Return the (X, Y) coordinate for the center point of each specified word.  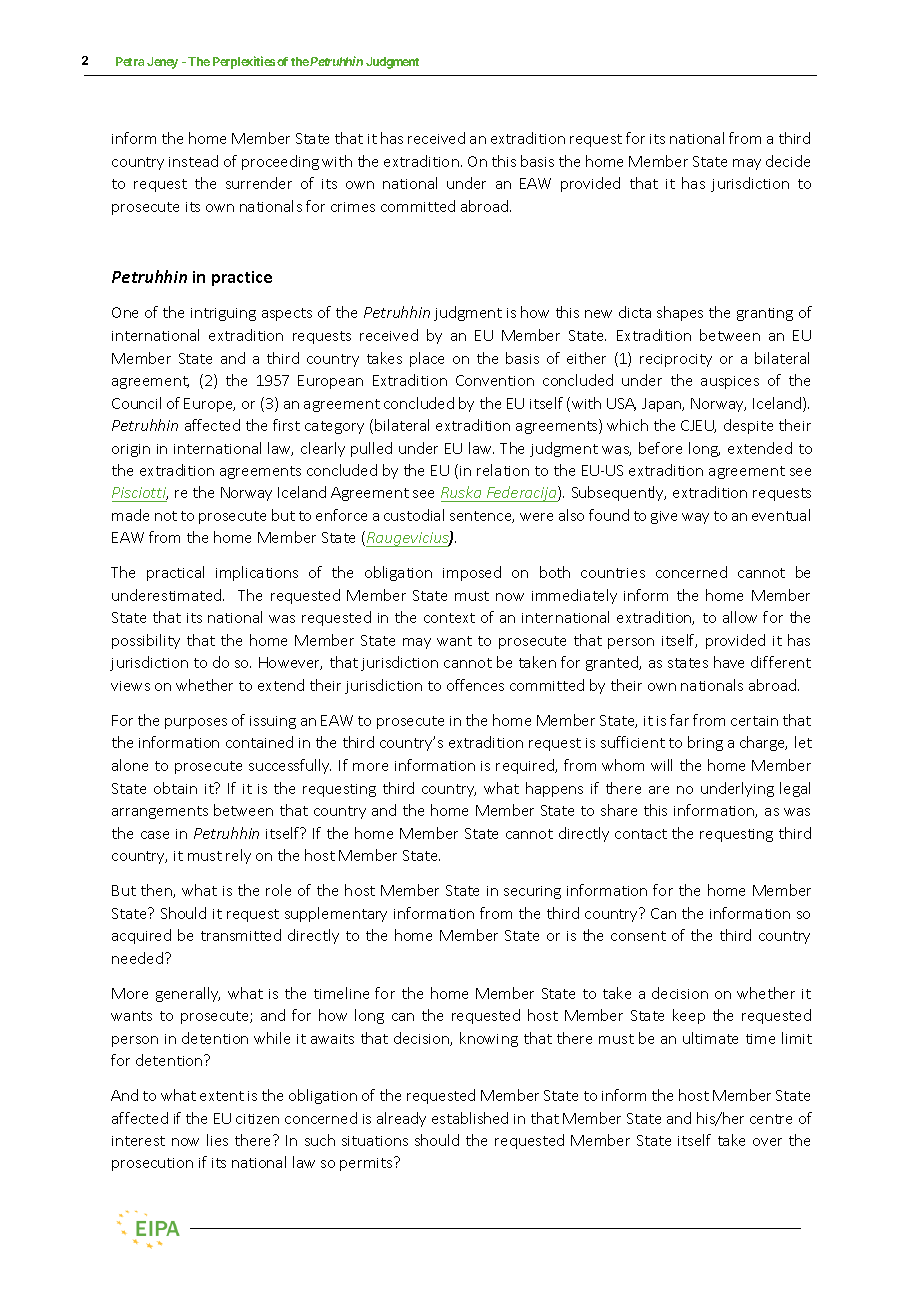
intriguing (223, 314)
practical (175, 573)
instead (193, 161)
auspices (730, 382)
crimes (353, 207)
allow (740, 617)
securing (532, 892)
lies (217, 1140)
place (427, 359)
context (449, 618)
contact (641, 834)
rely (238, 856)
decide (788, 161)
